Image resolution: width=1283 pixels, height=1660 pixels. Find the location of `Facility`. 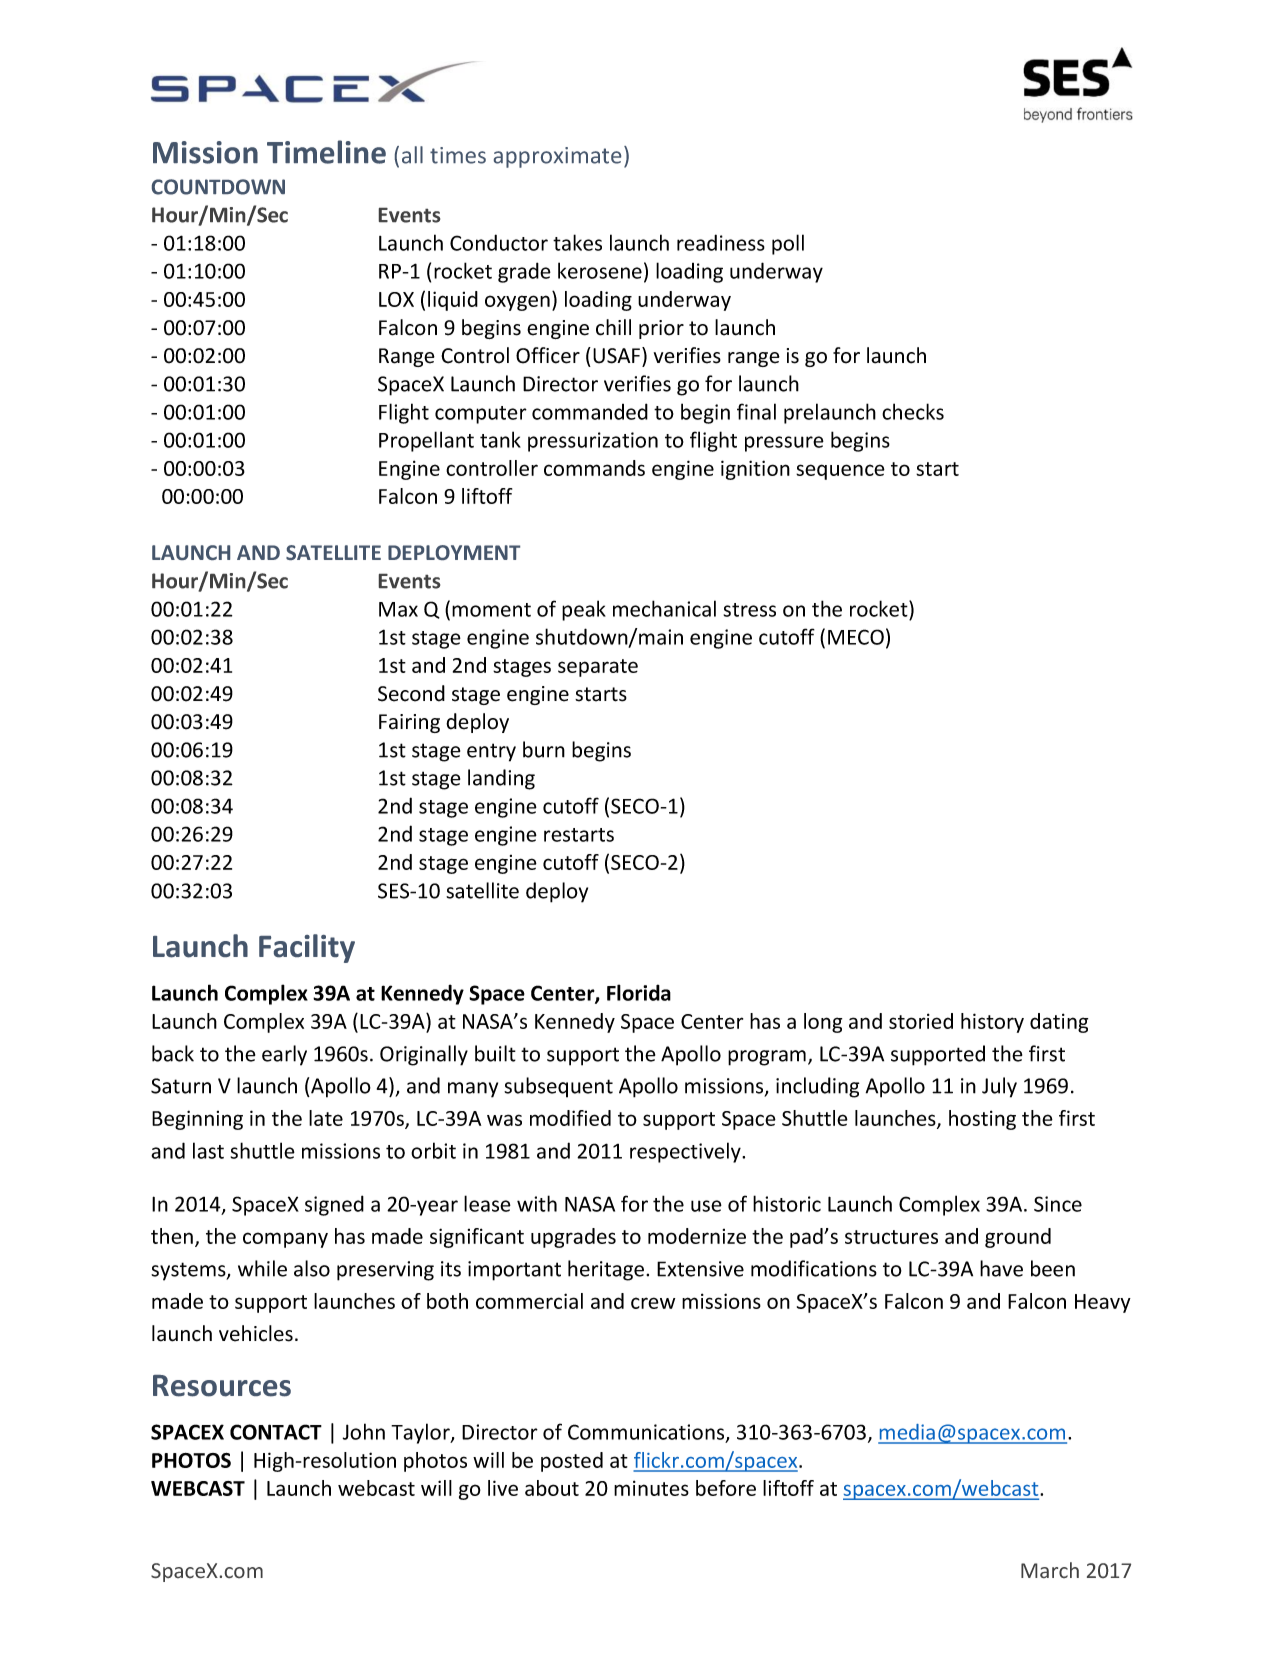

Facility is located at coordinates (307, 948).
